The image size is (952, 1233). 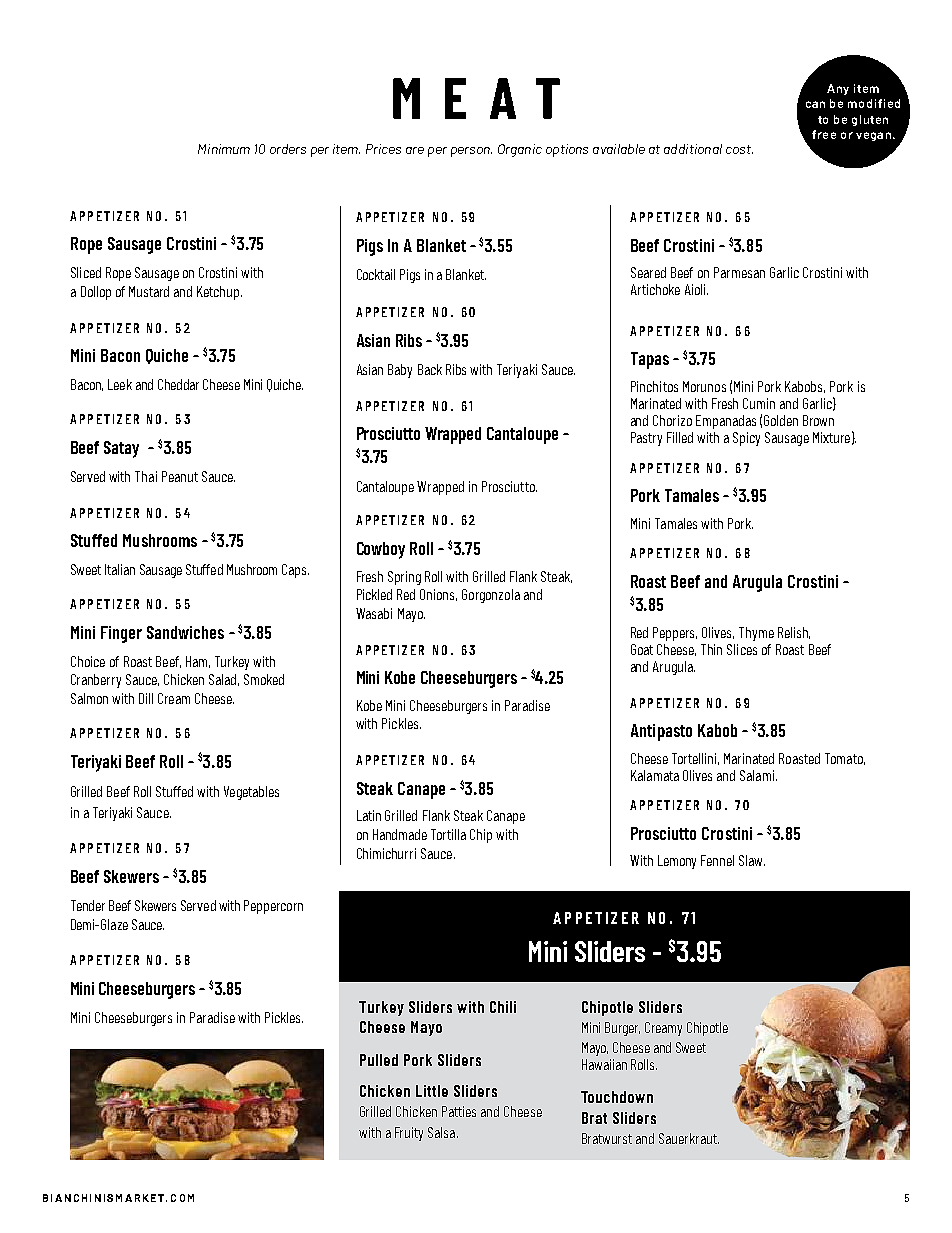 I want to click on MEAT, so click(x=476, y=98).
